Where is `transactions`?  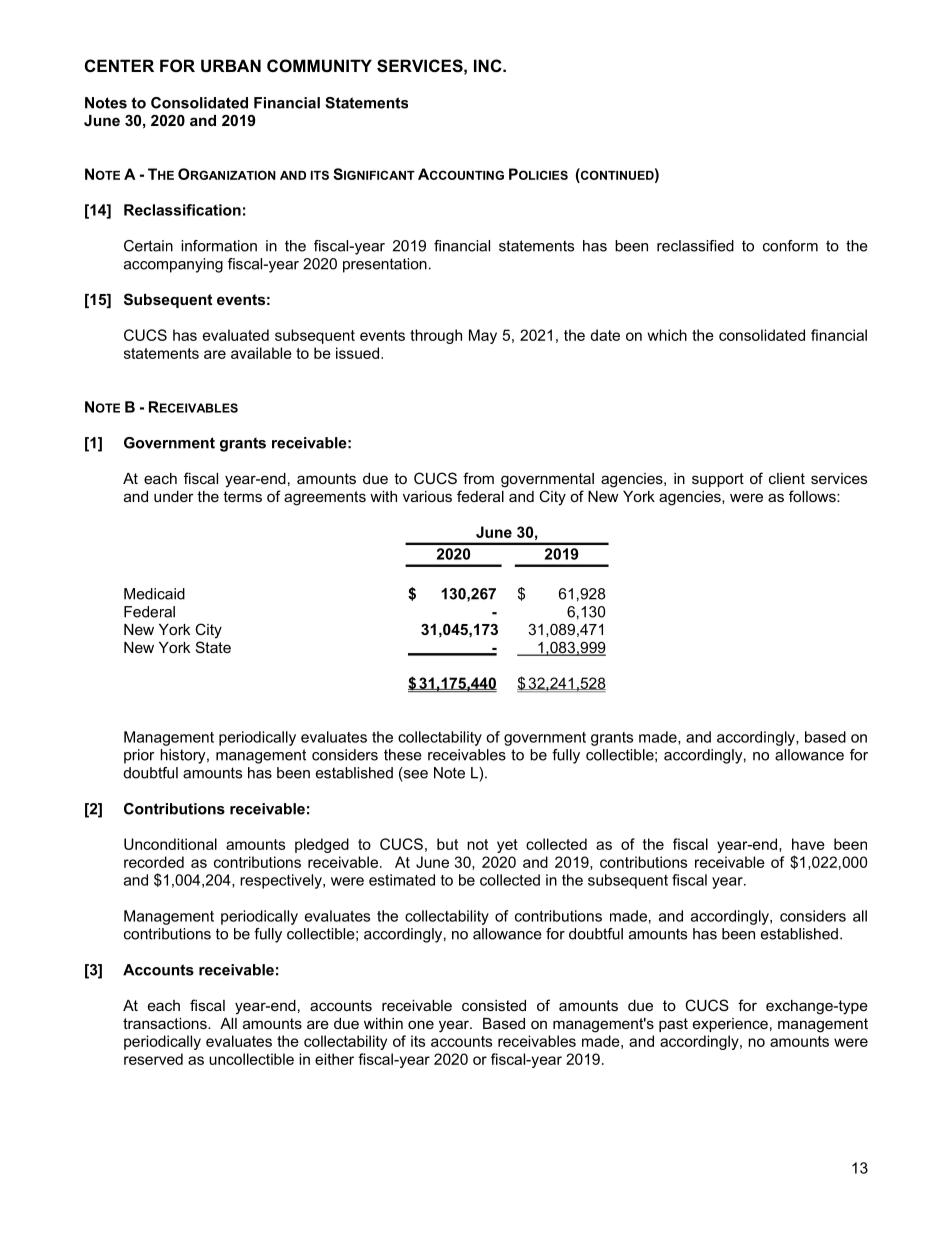 transactions is located at coordinates (166, 1023).
